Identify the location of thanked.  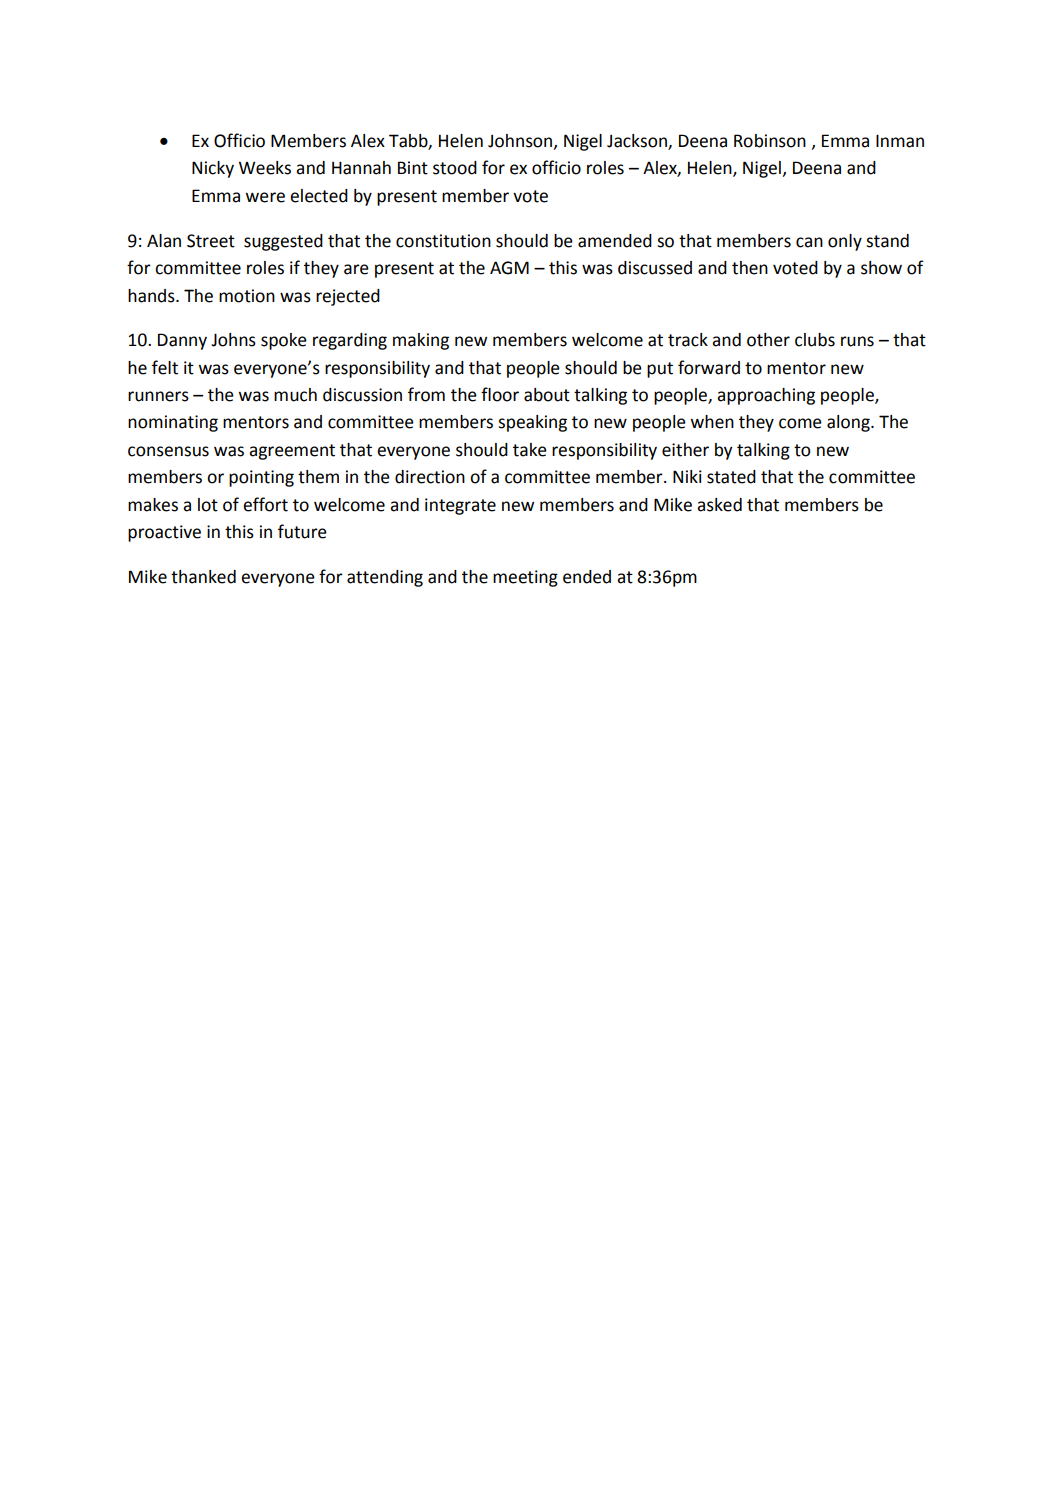
(203, 577).
